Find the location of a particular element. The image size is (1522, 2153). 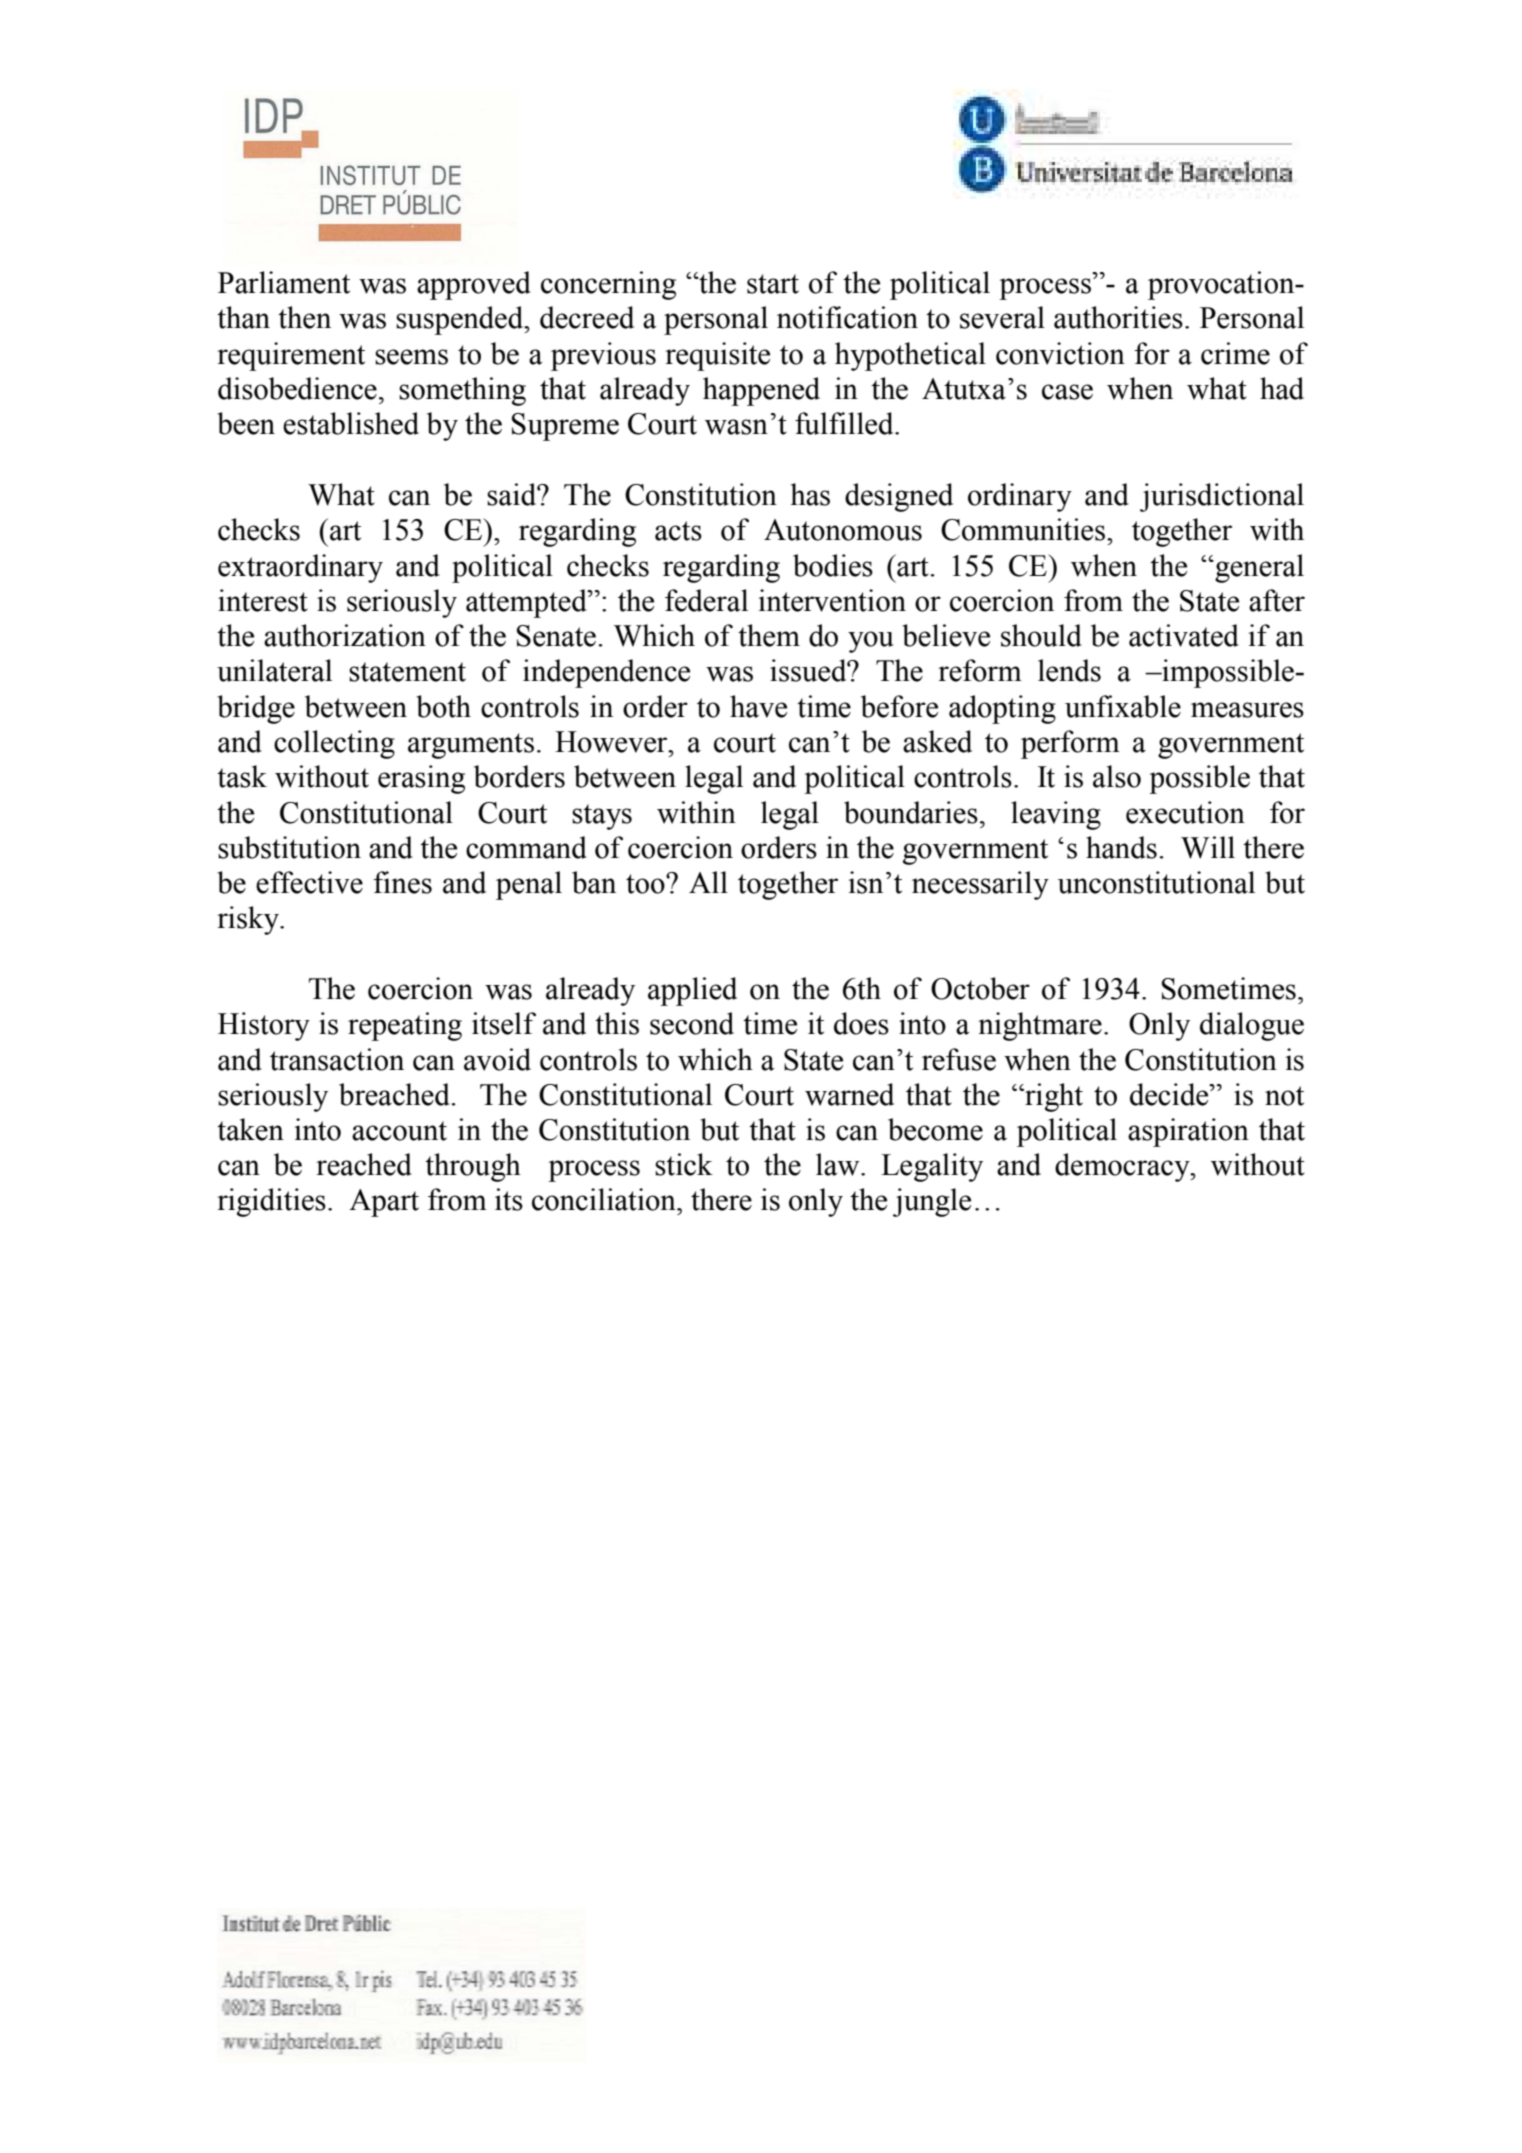

dialogue is located at coordinates (1252, 1026).
